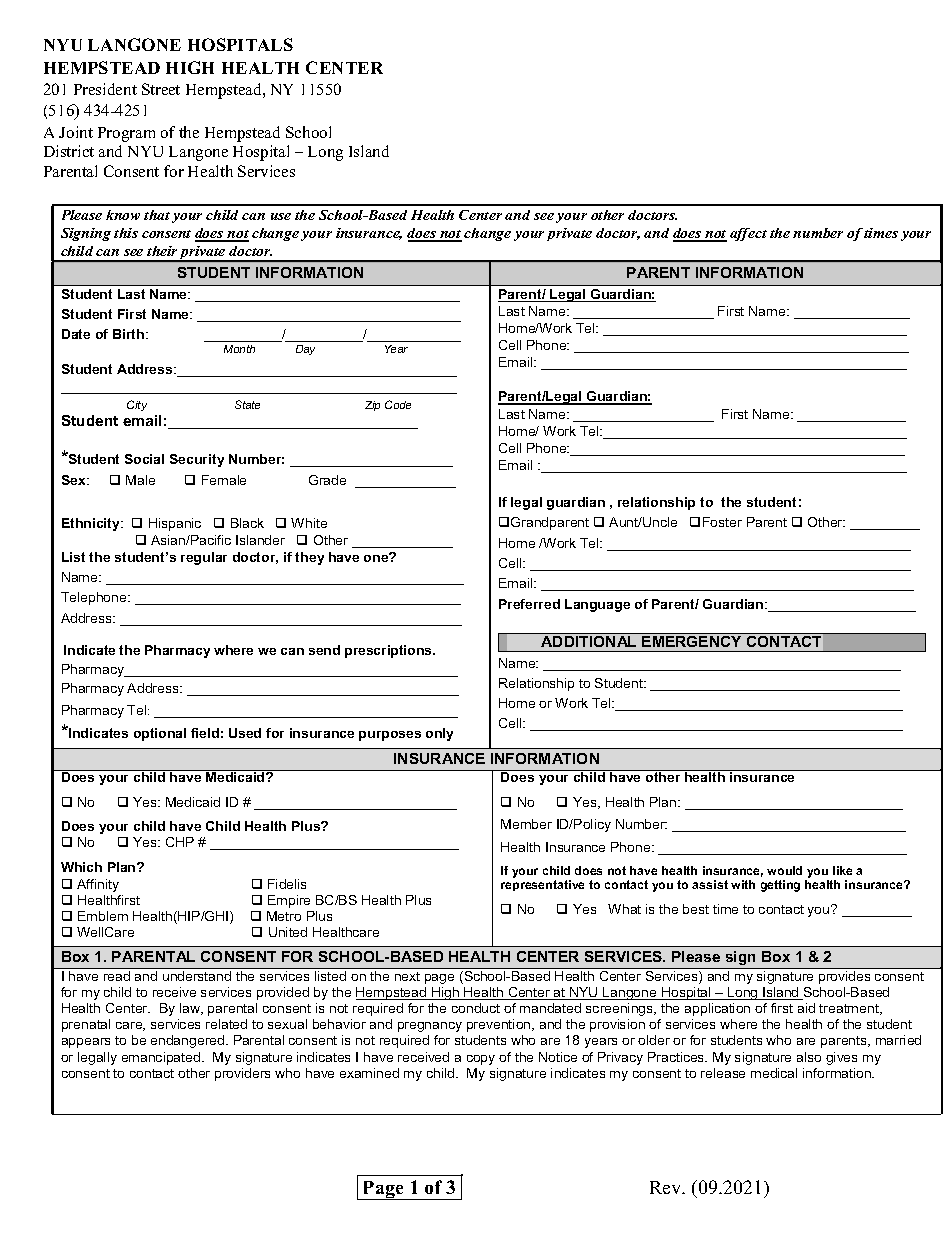 This screenshot has height=1233, width=952. What do you see at coordinates (693, 640) in the screenshot?
I see `EMERGENCY` at bounding box center [693, 640].
